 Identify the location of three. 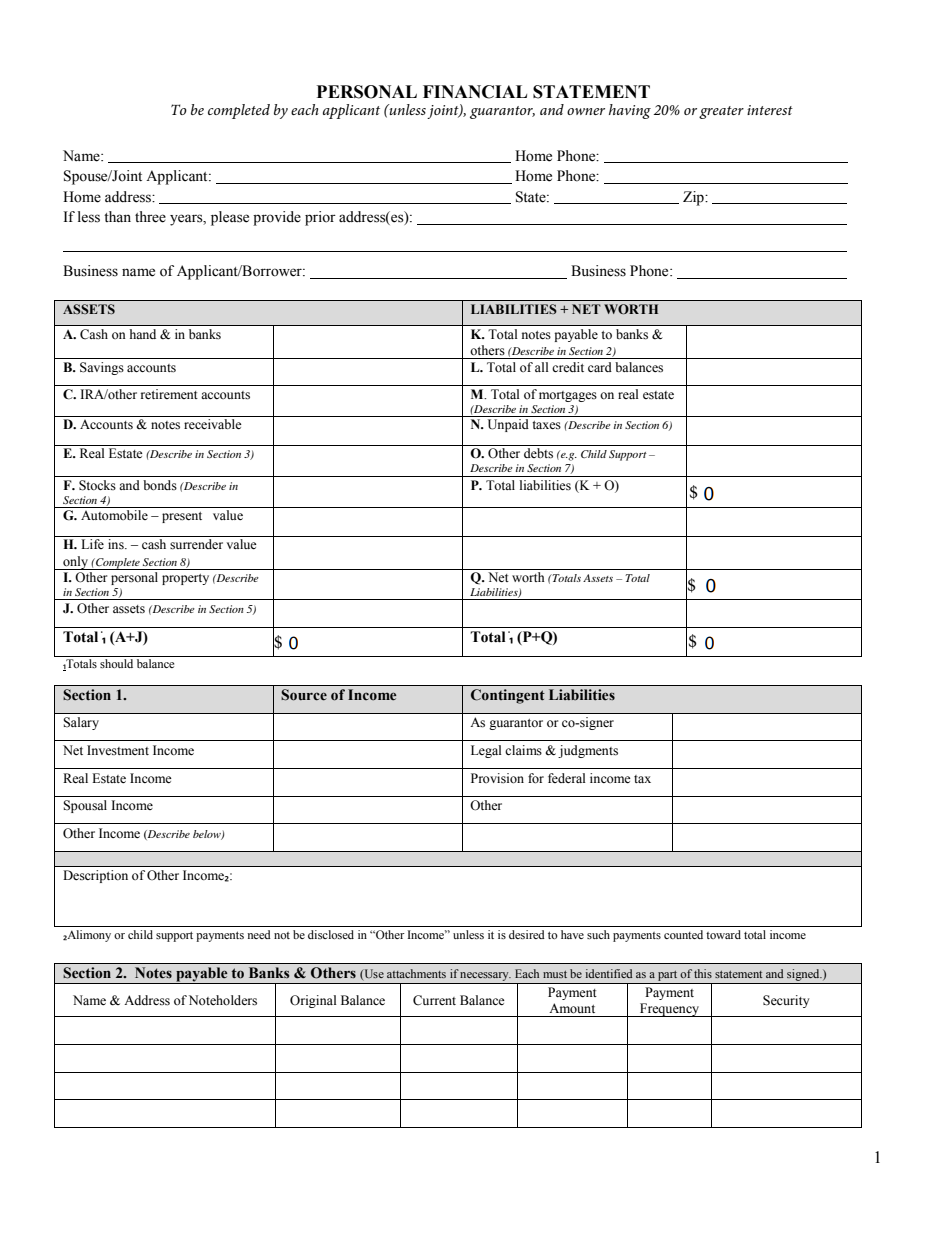
(150, 217).
